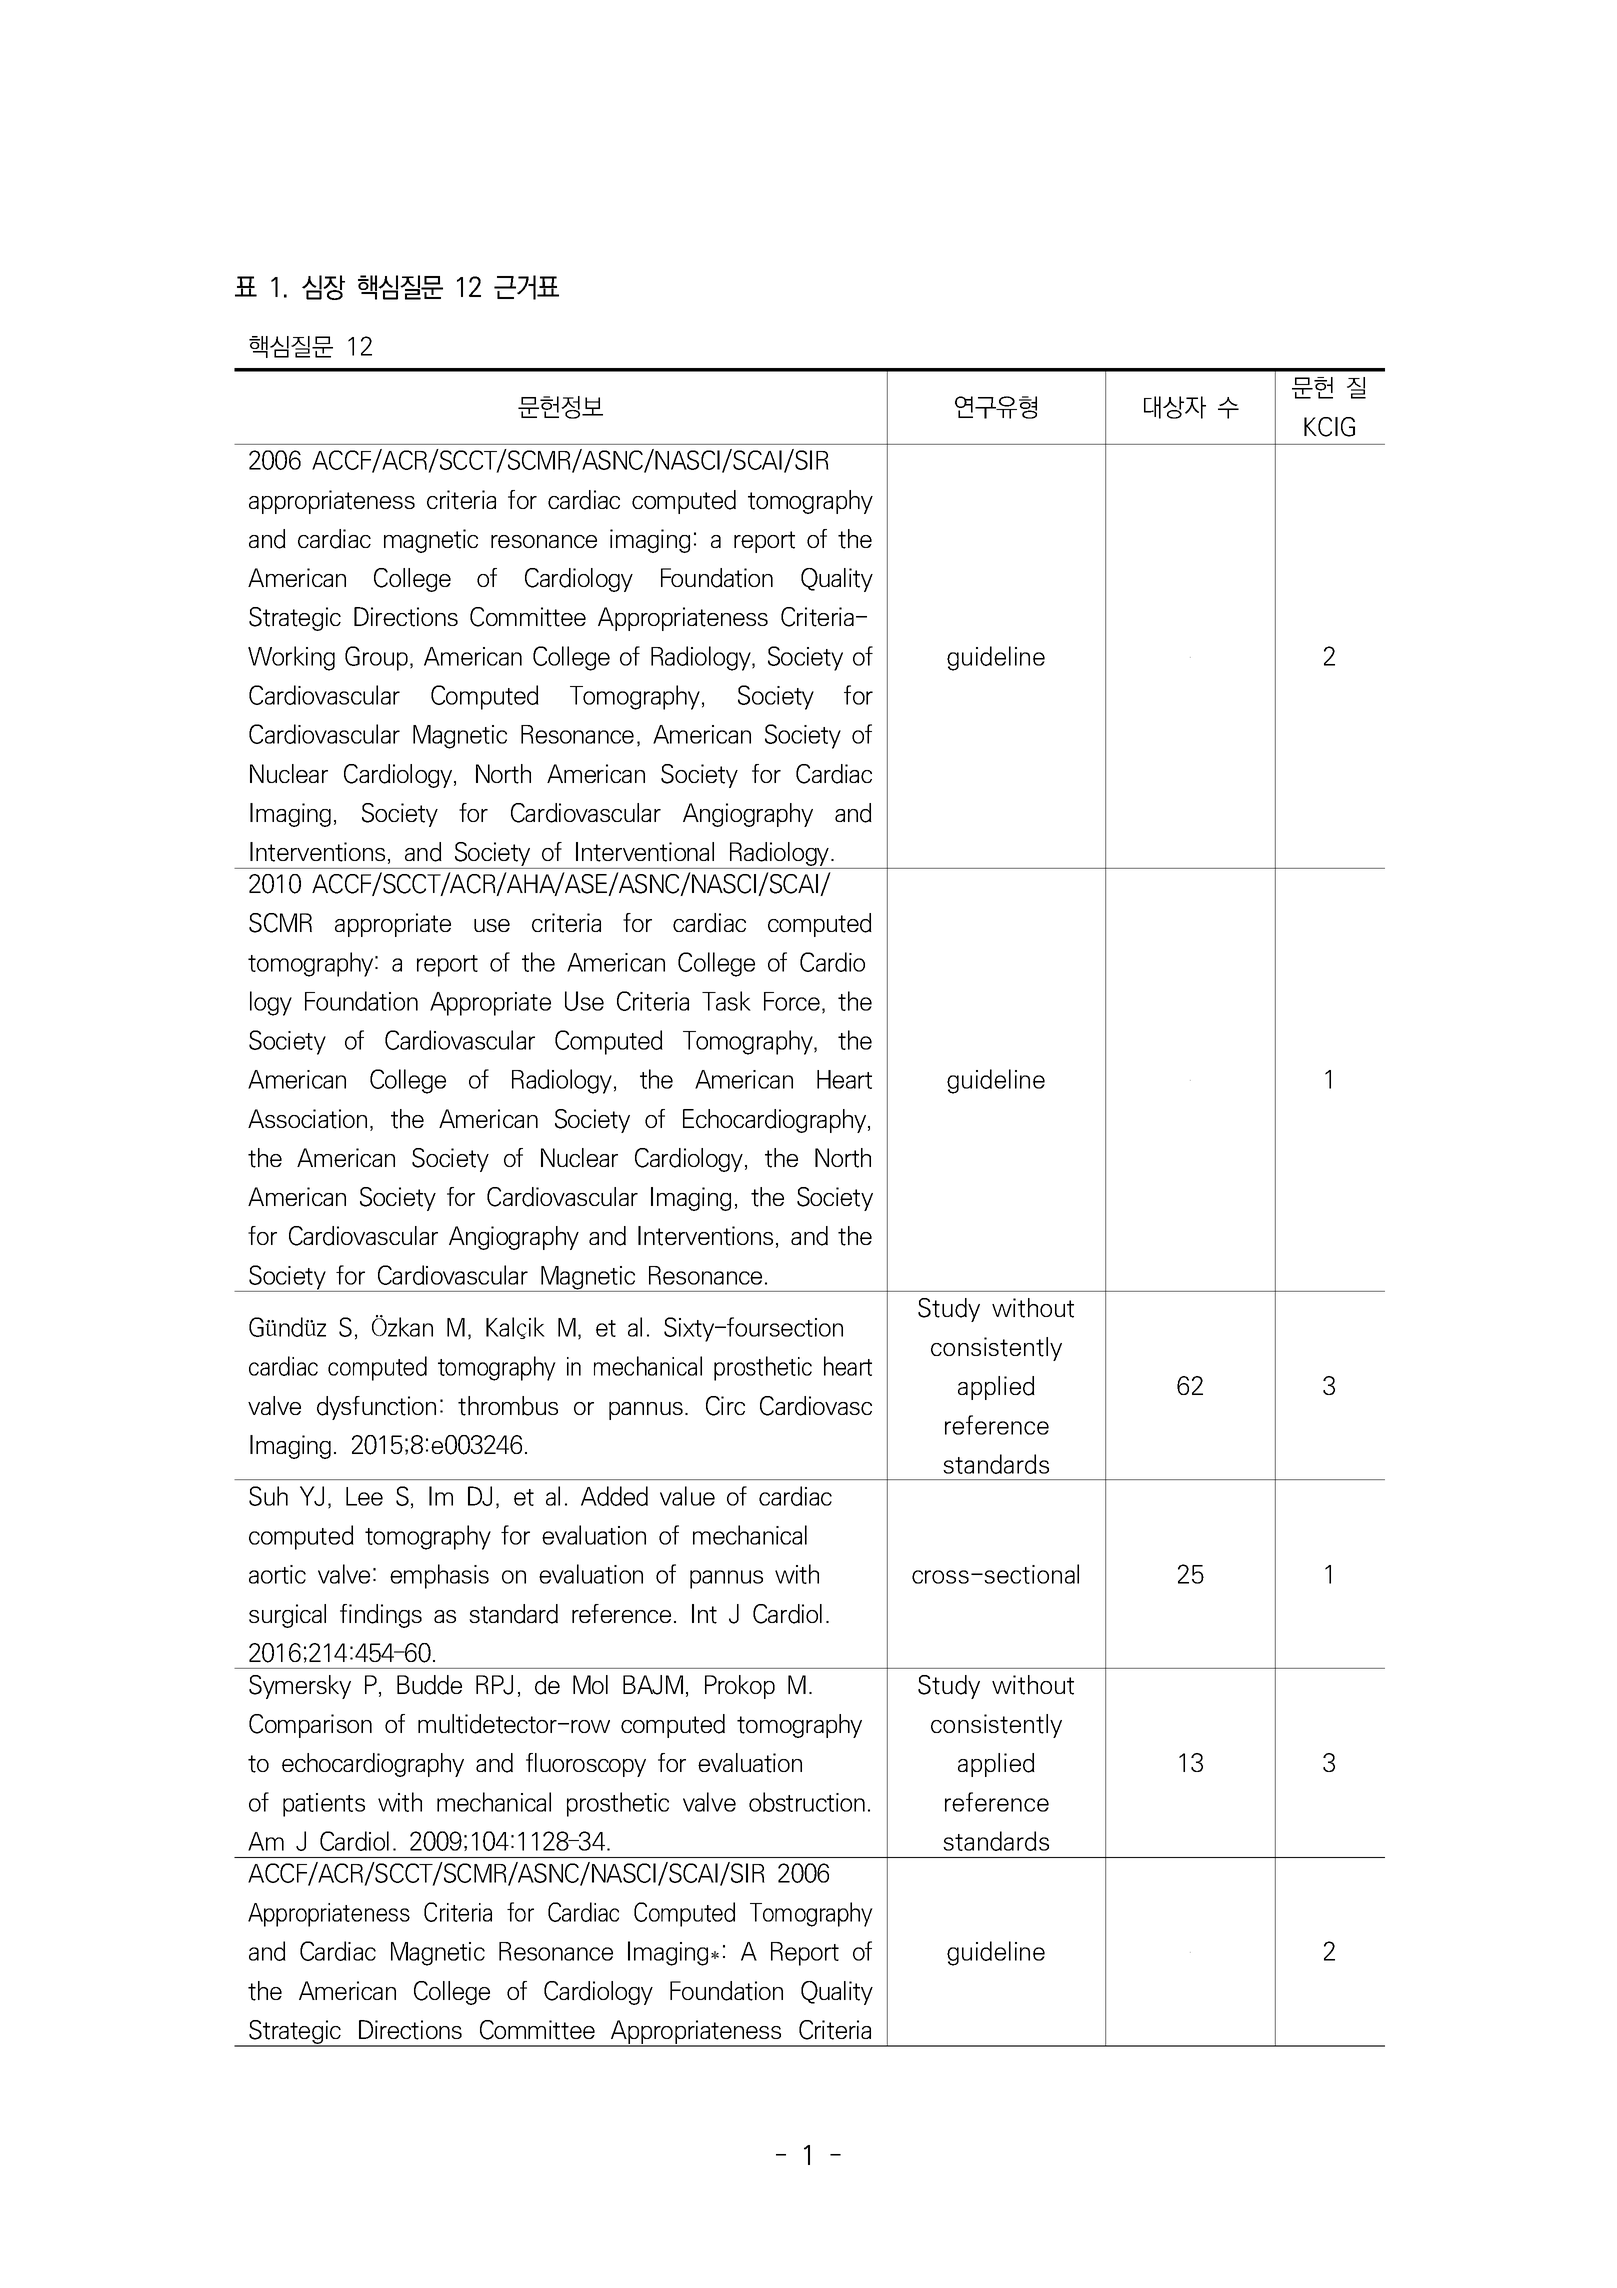  I want to click on Mol, so click(590, 1684).
